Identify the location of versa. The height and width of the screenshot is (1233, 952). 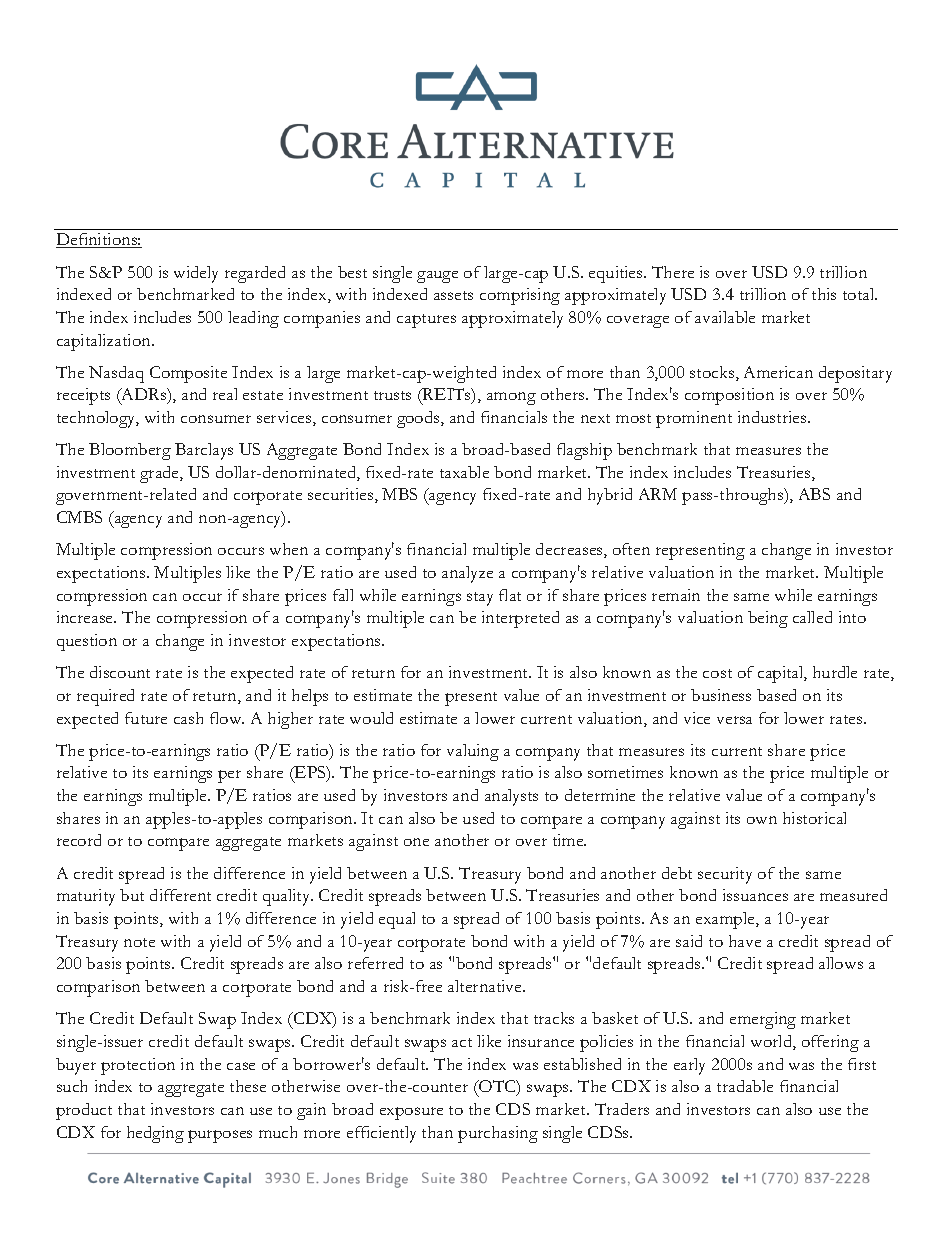
(734, 720).
